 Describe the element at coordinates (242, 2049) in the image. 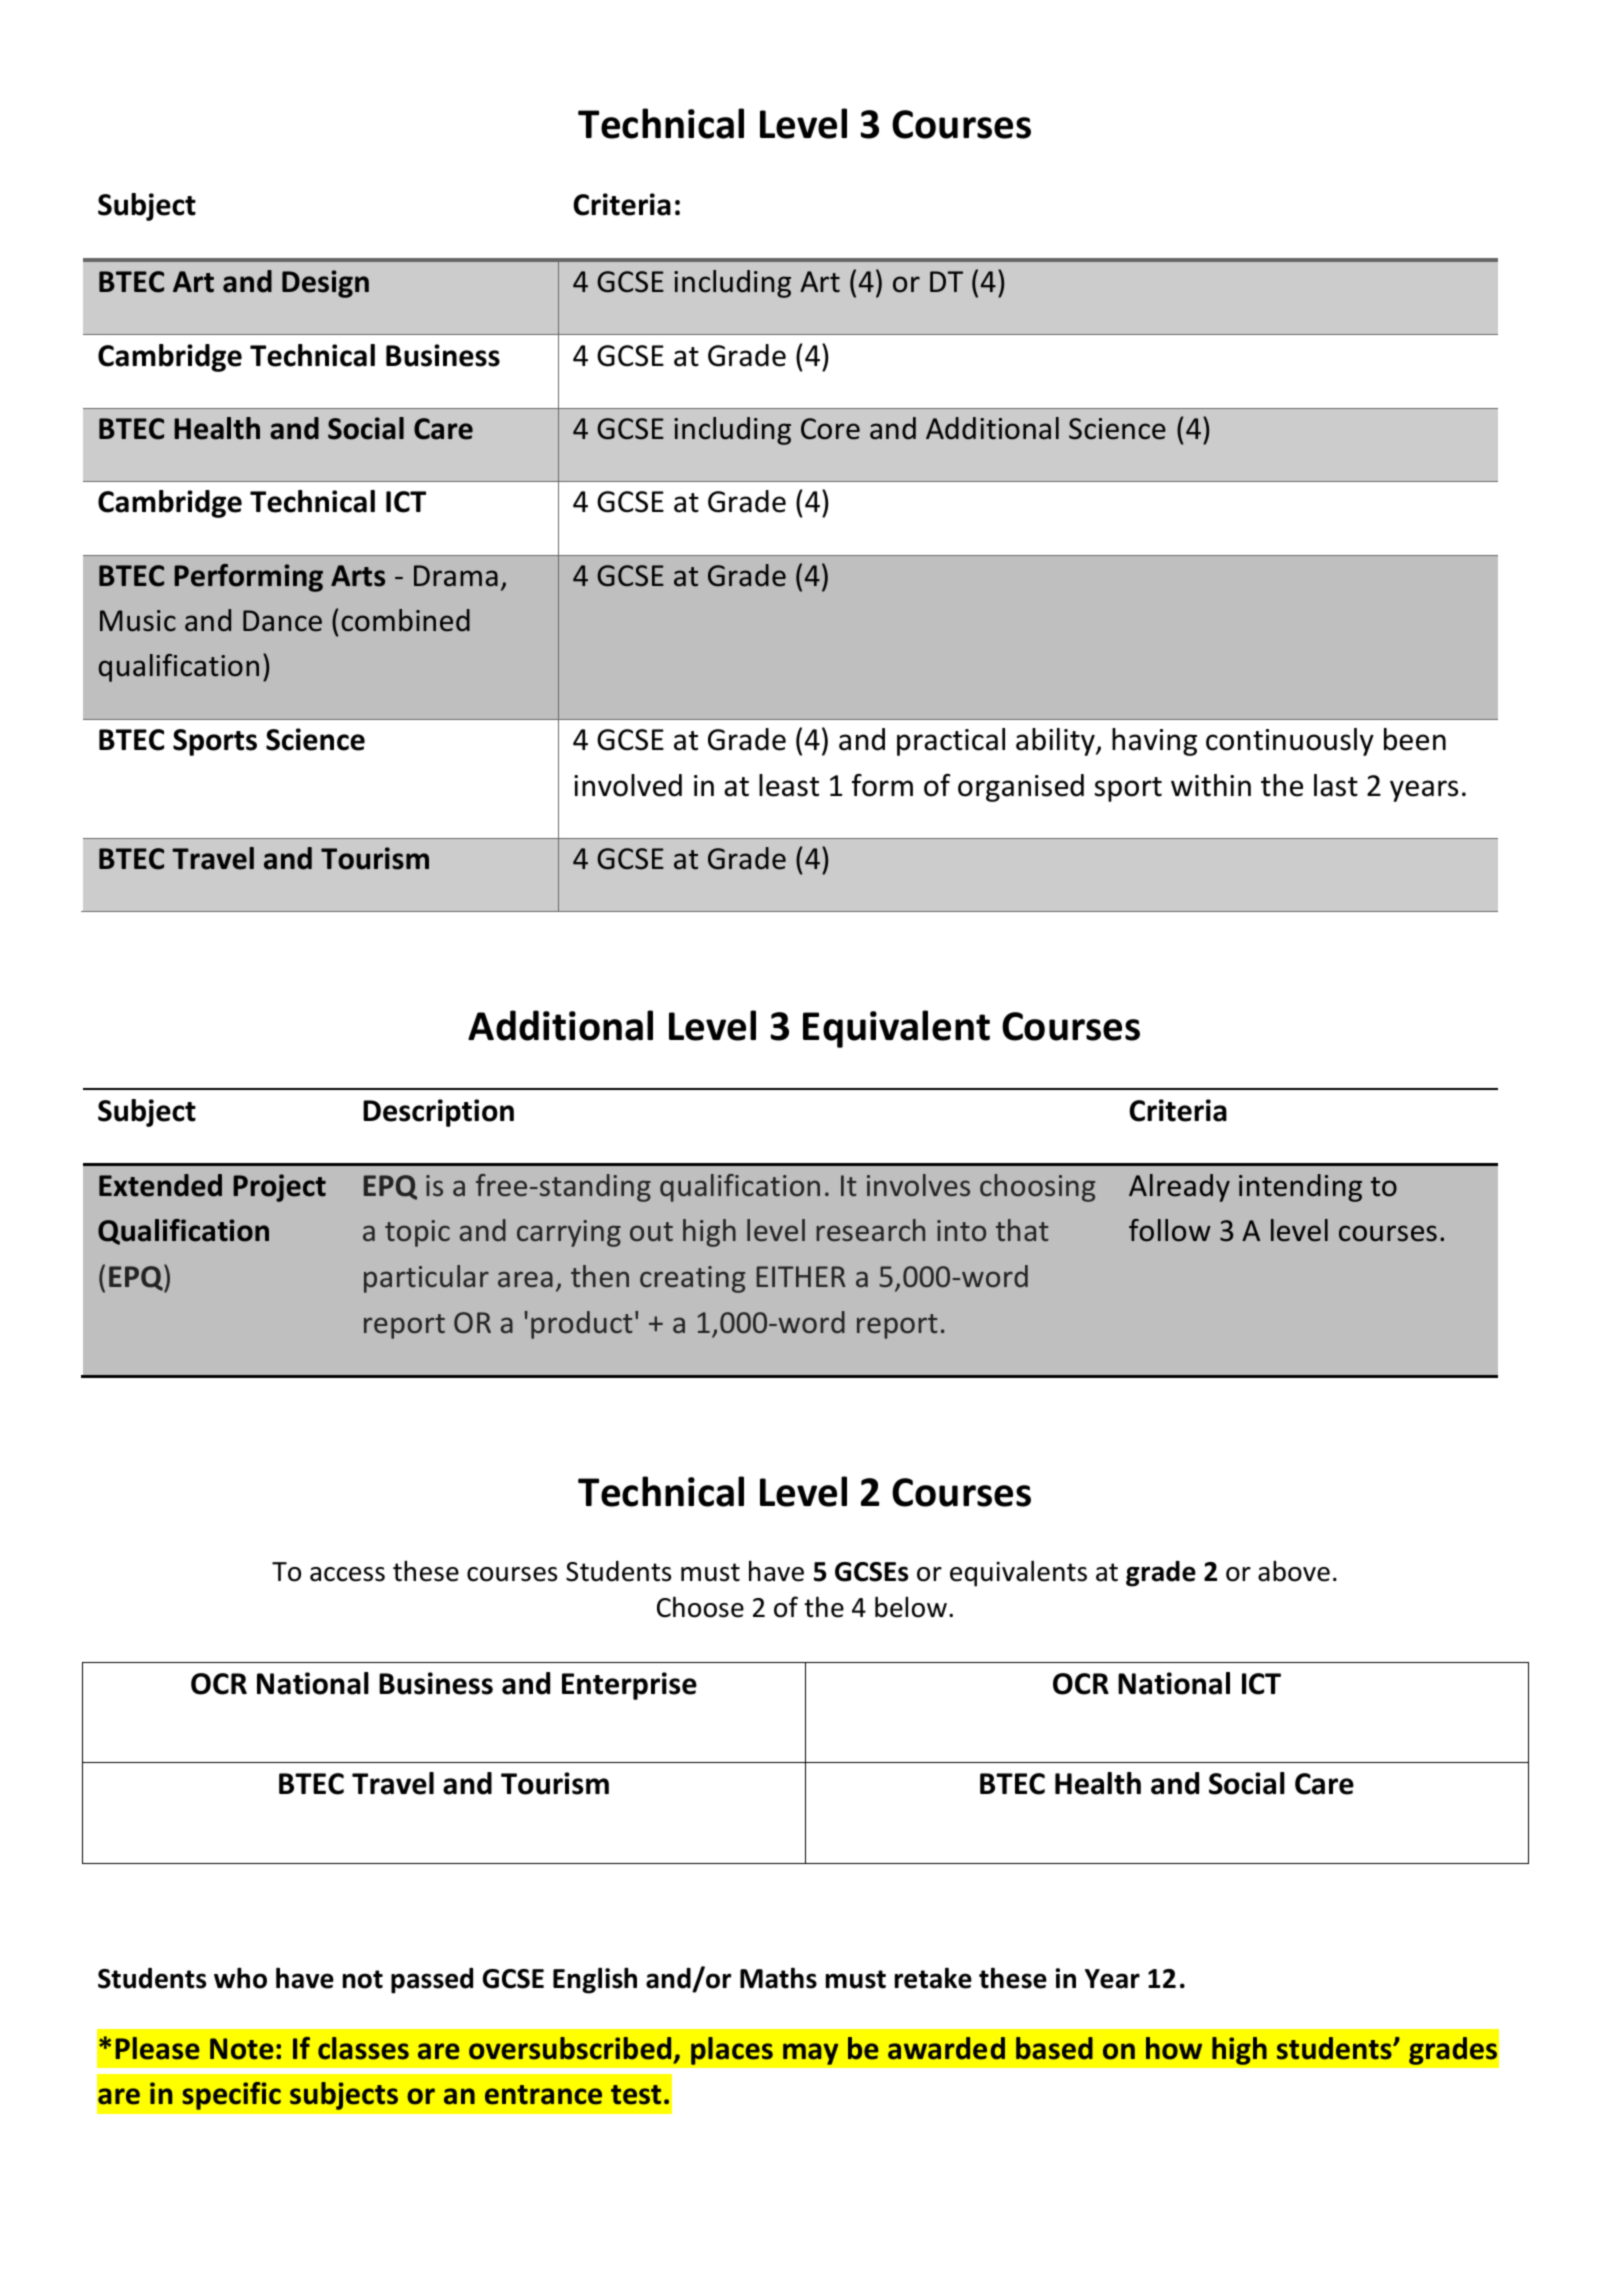

I see `Note` at that location.
